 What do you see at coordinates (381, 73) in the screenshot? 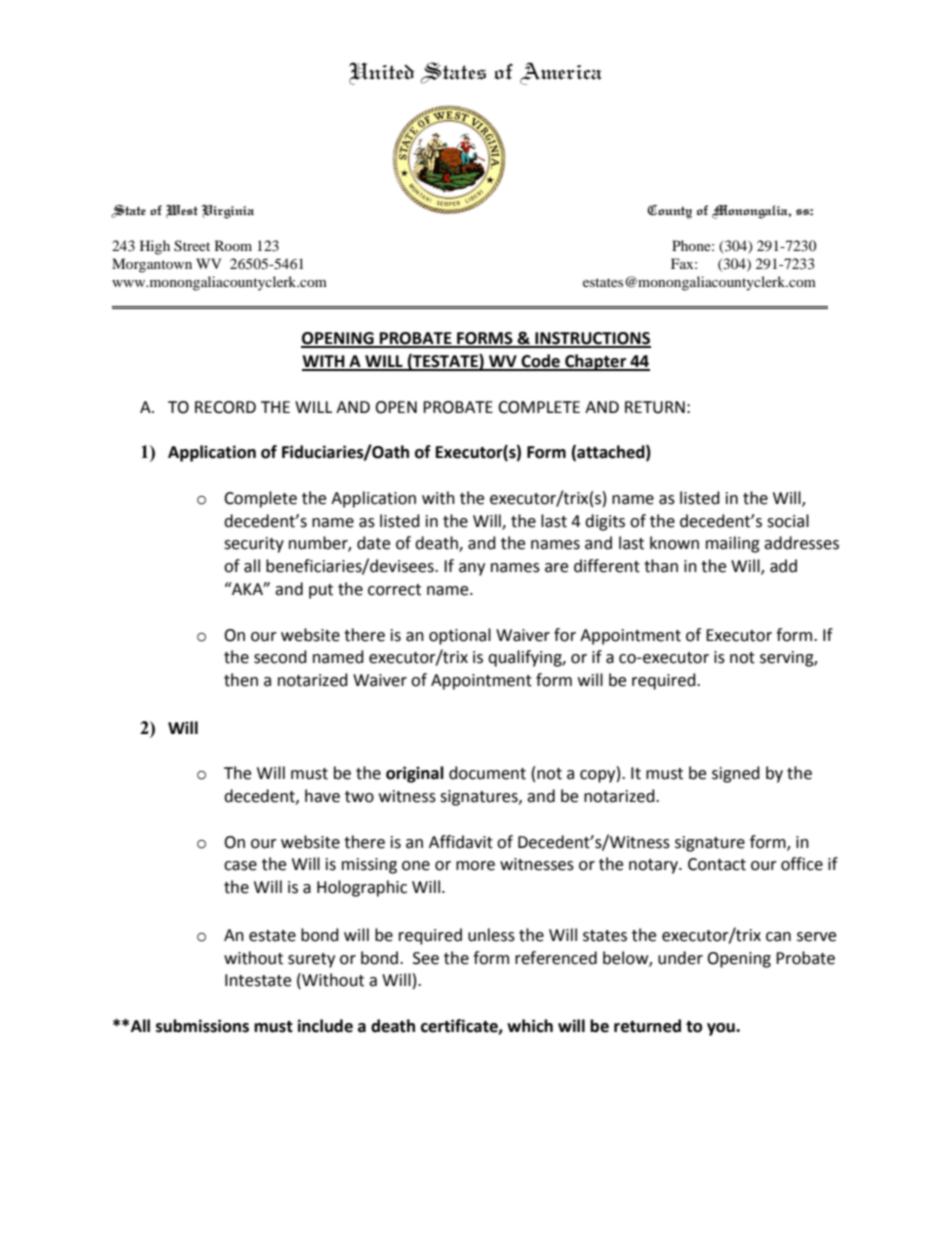
I see `United` at bounding box center [381, 73].
